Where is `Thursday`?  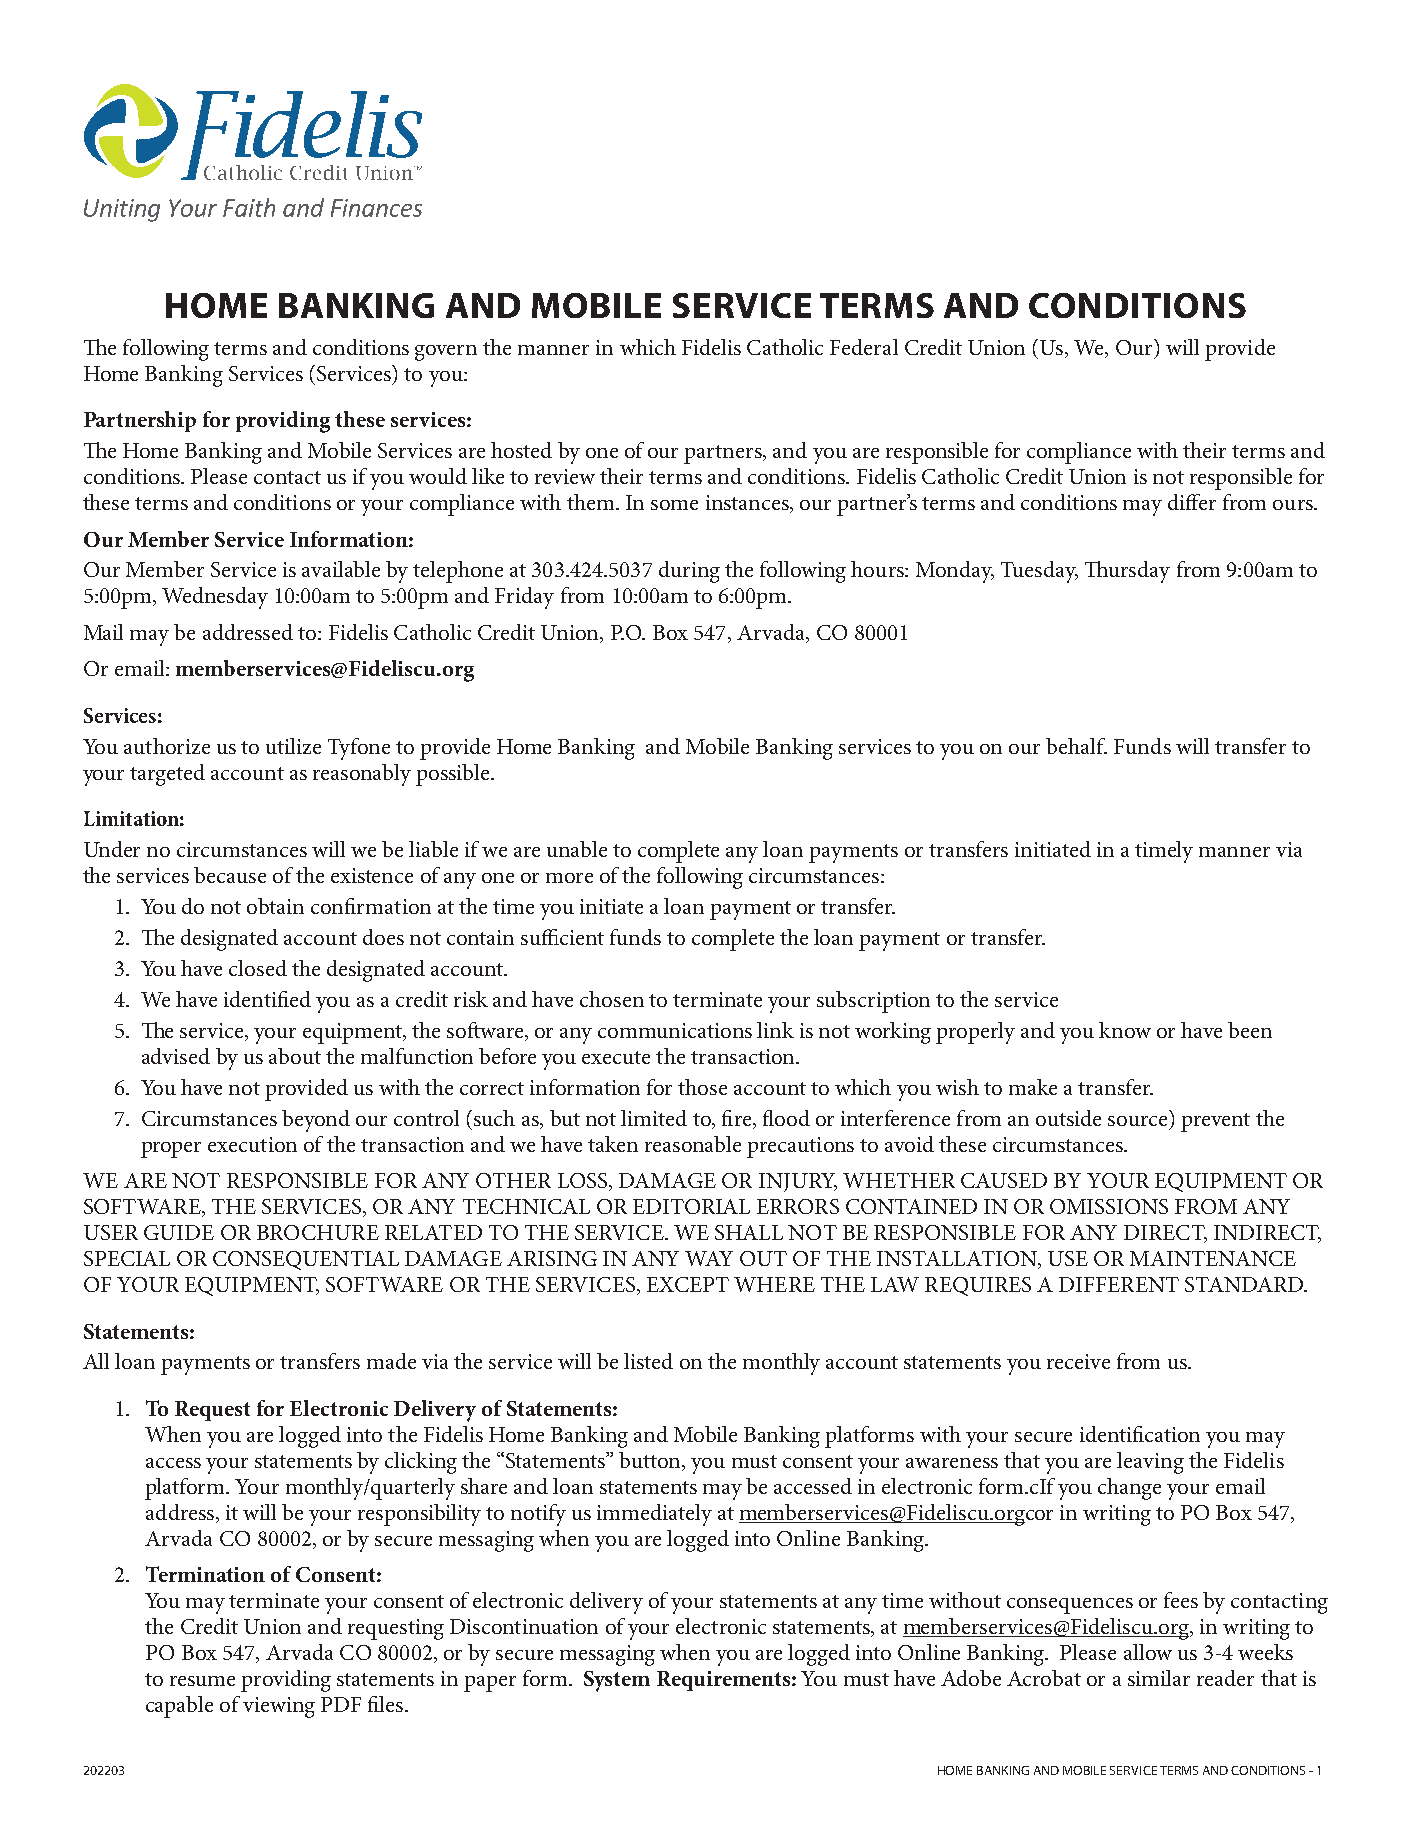 Thursday is located at coordinates (1127, 572).
